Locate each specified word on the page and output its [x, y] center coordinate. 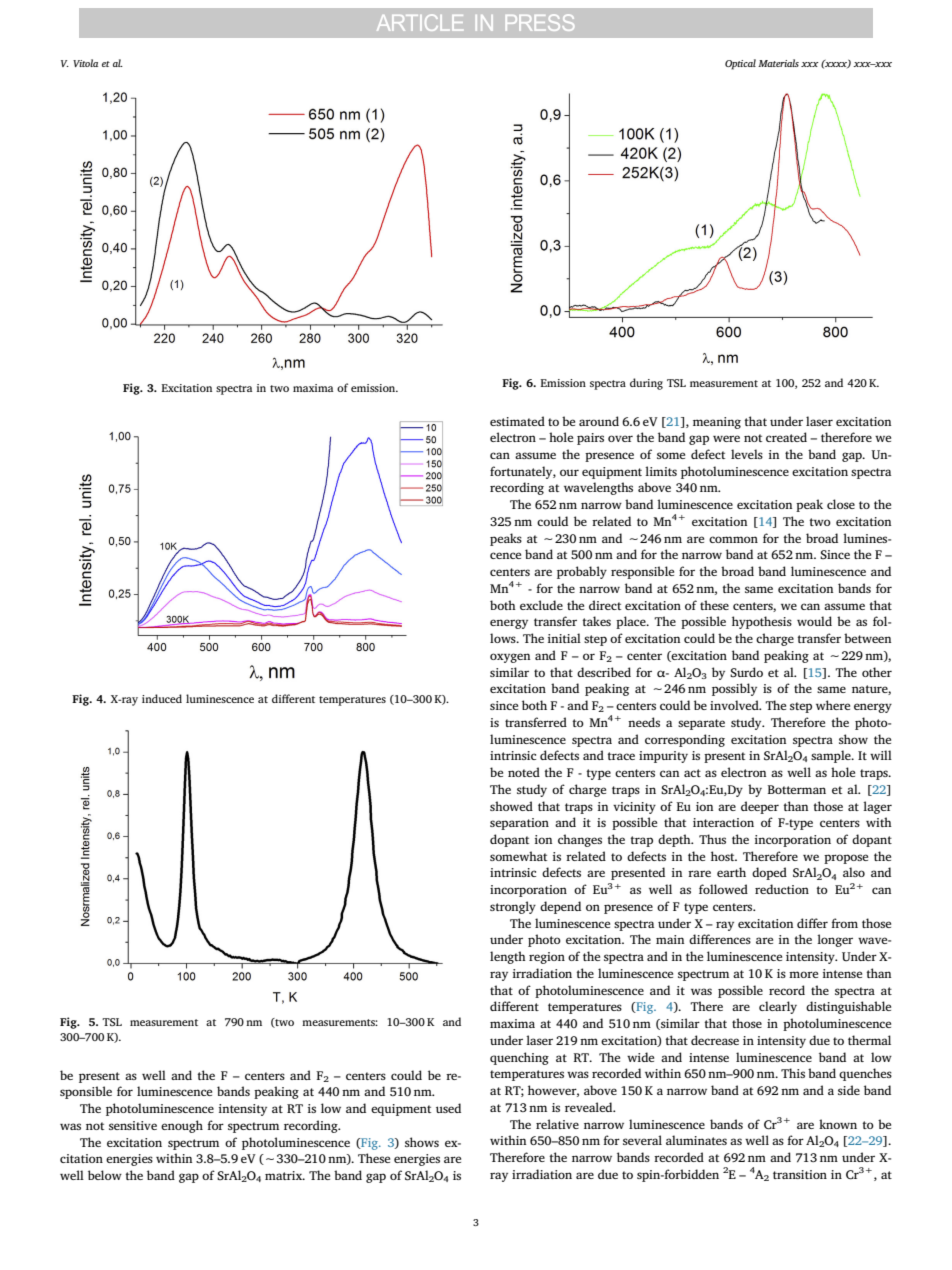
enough [182, 1126]
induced [162, 698]
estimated [517, 421]
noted [524, 772]
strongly [513, 907]
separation [519, 824]
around [599, 421]
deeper [760, 807]
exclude [541, 605]
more [803, 974]
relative [557, 1124]
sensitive [133, 1125]
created [786, 437]
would [814, 621]
